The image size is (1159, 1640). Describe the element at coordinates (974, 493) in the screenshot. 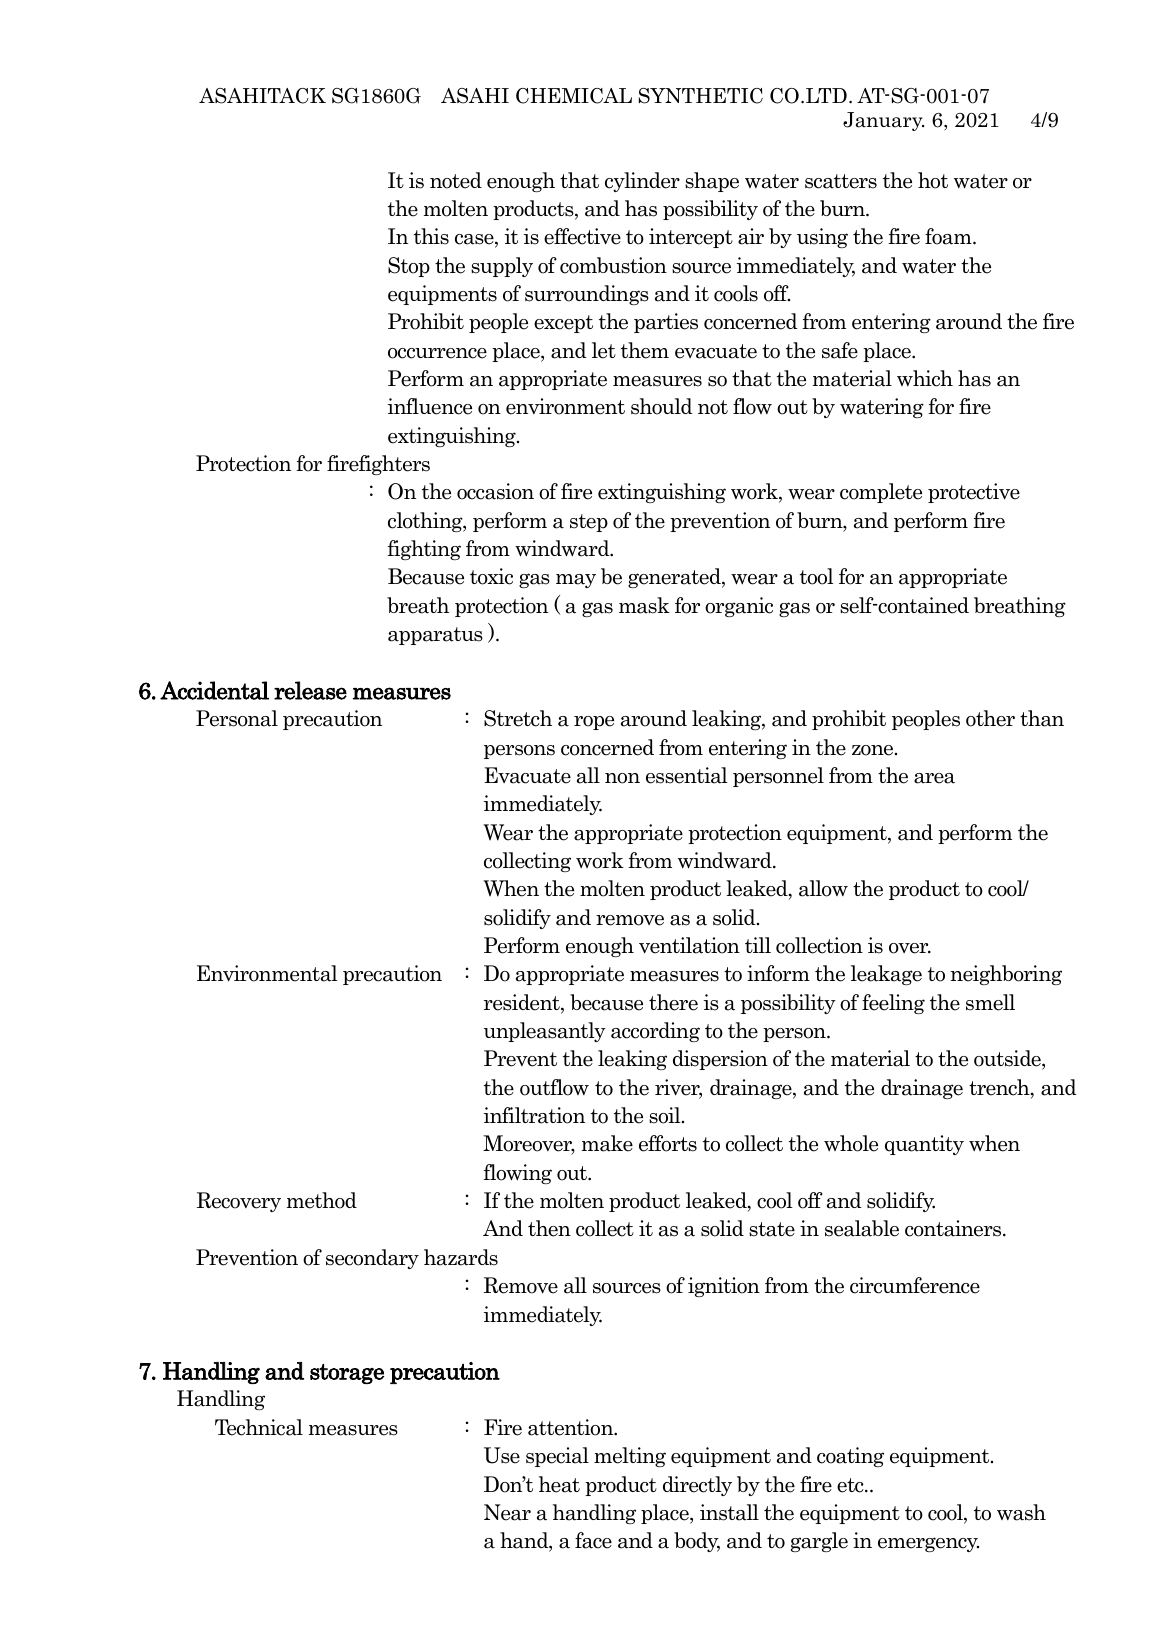

I see `protective` at that location.
